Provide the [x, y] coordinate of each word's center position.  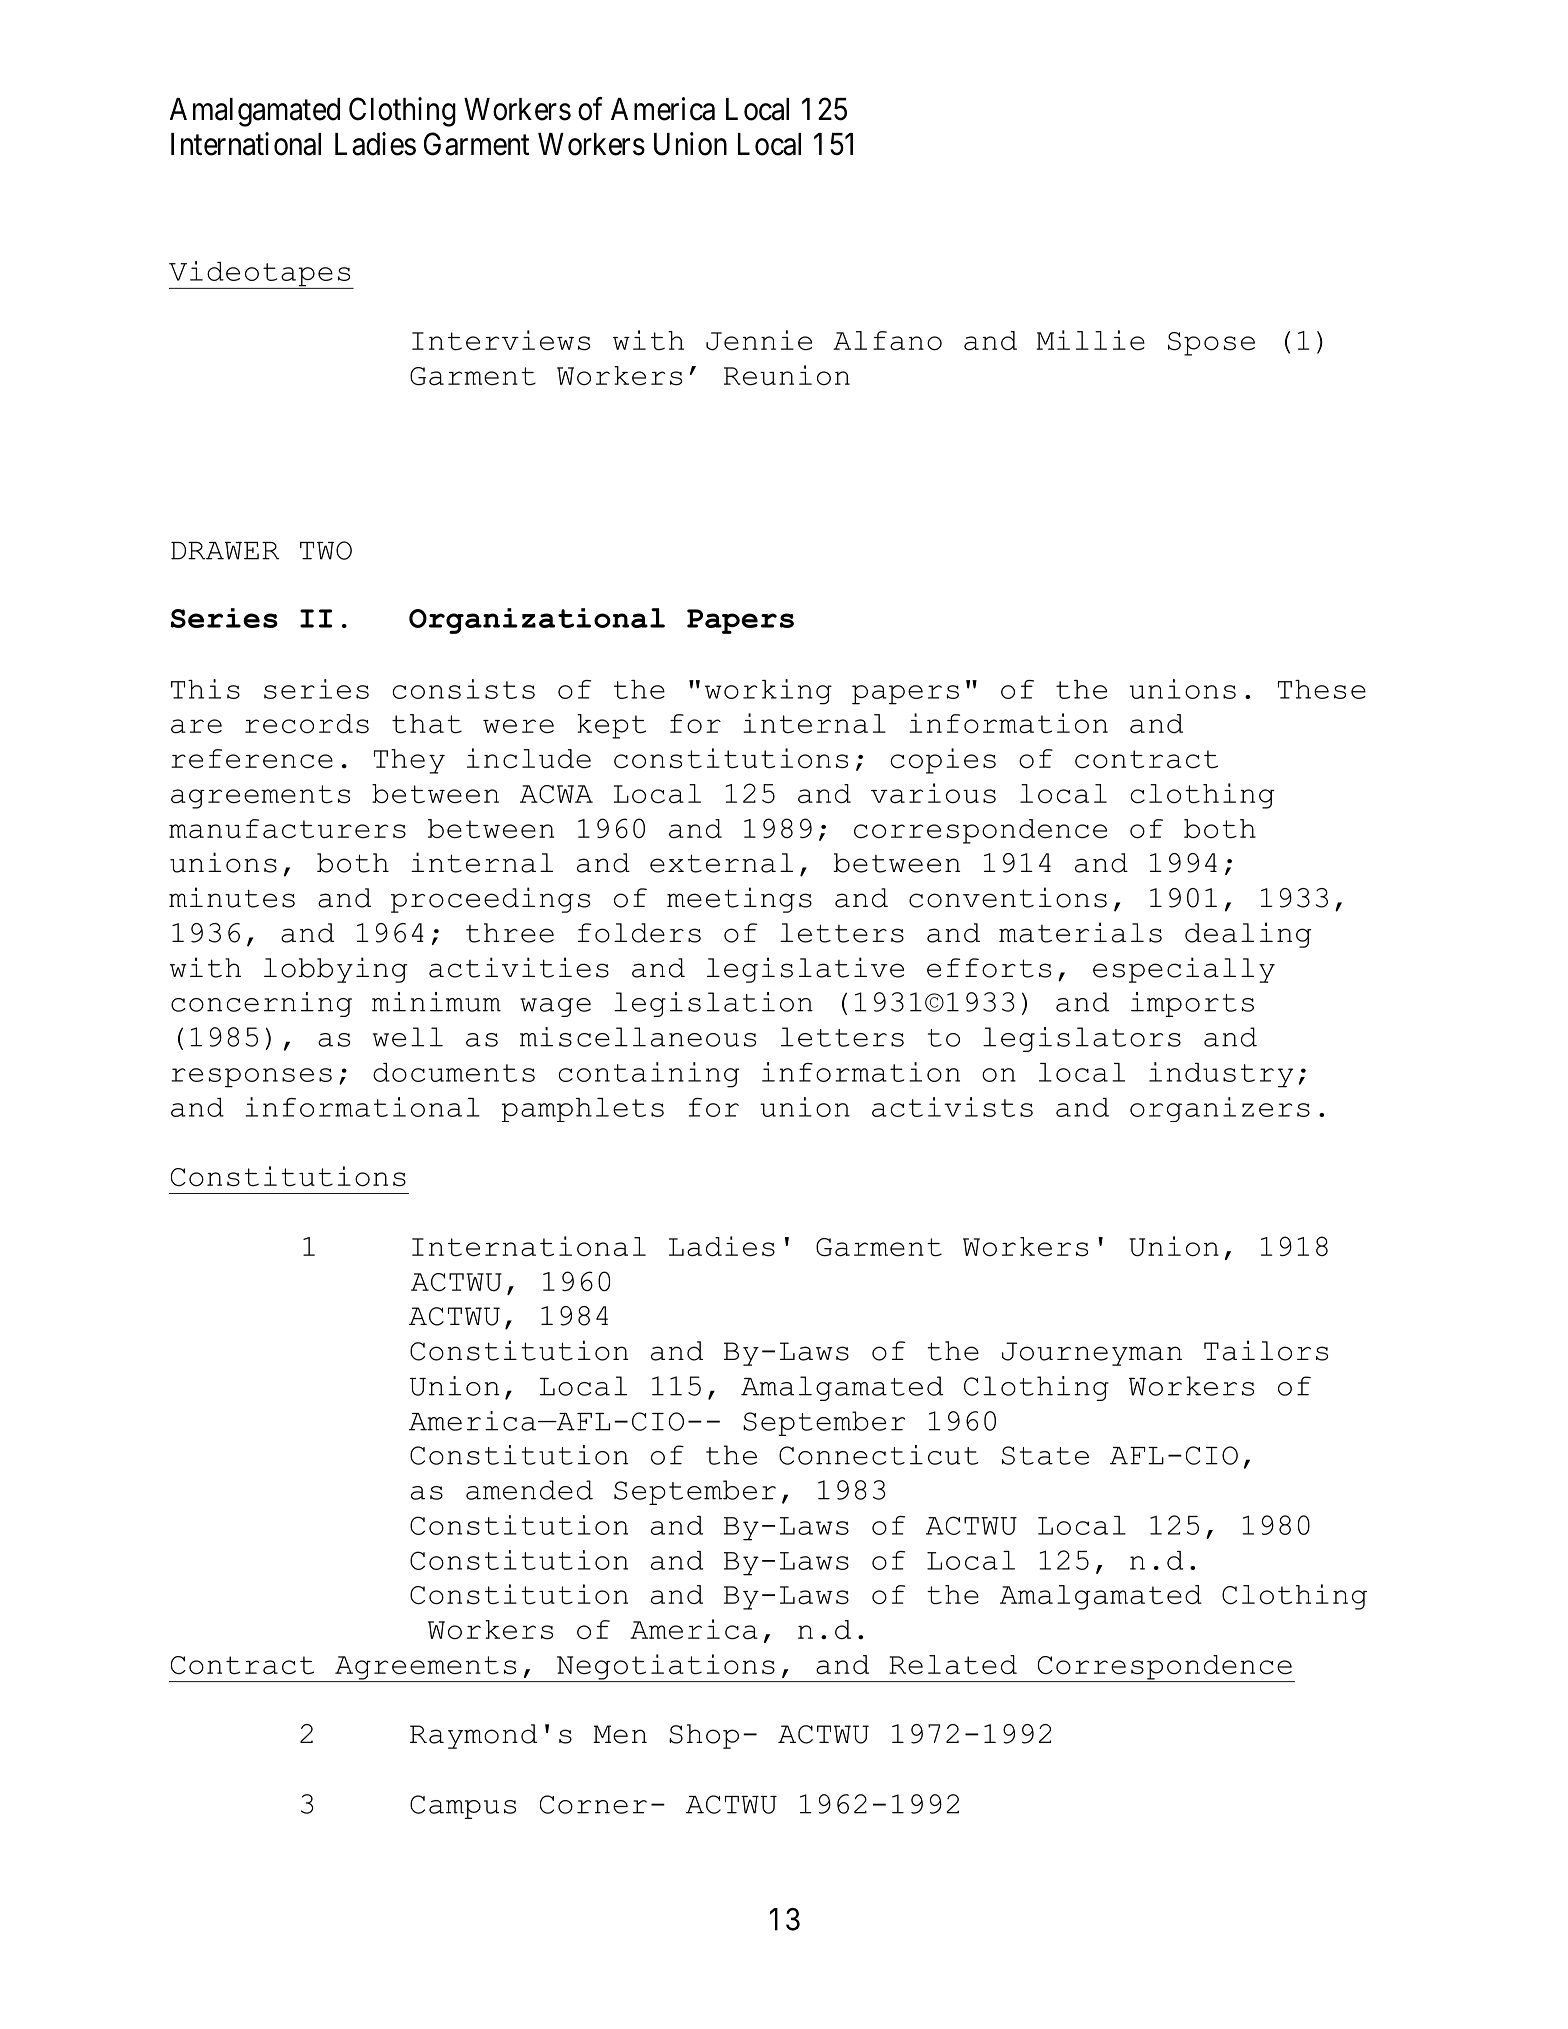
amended [529, 1490]
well [408, 1037]
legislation [713, 1004]
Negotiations [666, 1668]
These [1322, 689]
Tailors [1266, 1350]
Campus [463, 1807]
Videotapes [261, 275]
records [307, 724]
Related [953, 1665]
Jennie [759, 340]
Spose [1211, 344]
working [768, 692]
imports [1192, 1004]
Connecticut [879, 1455]
